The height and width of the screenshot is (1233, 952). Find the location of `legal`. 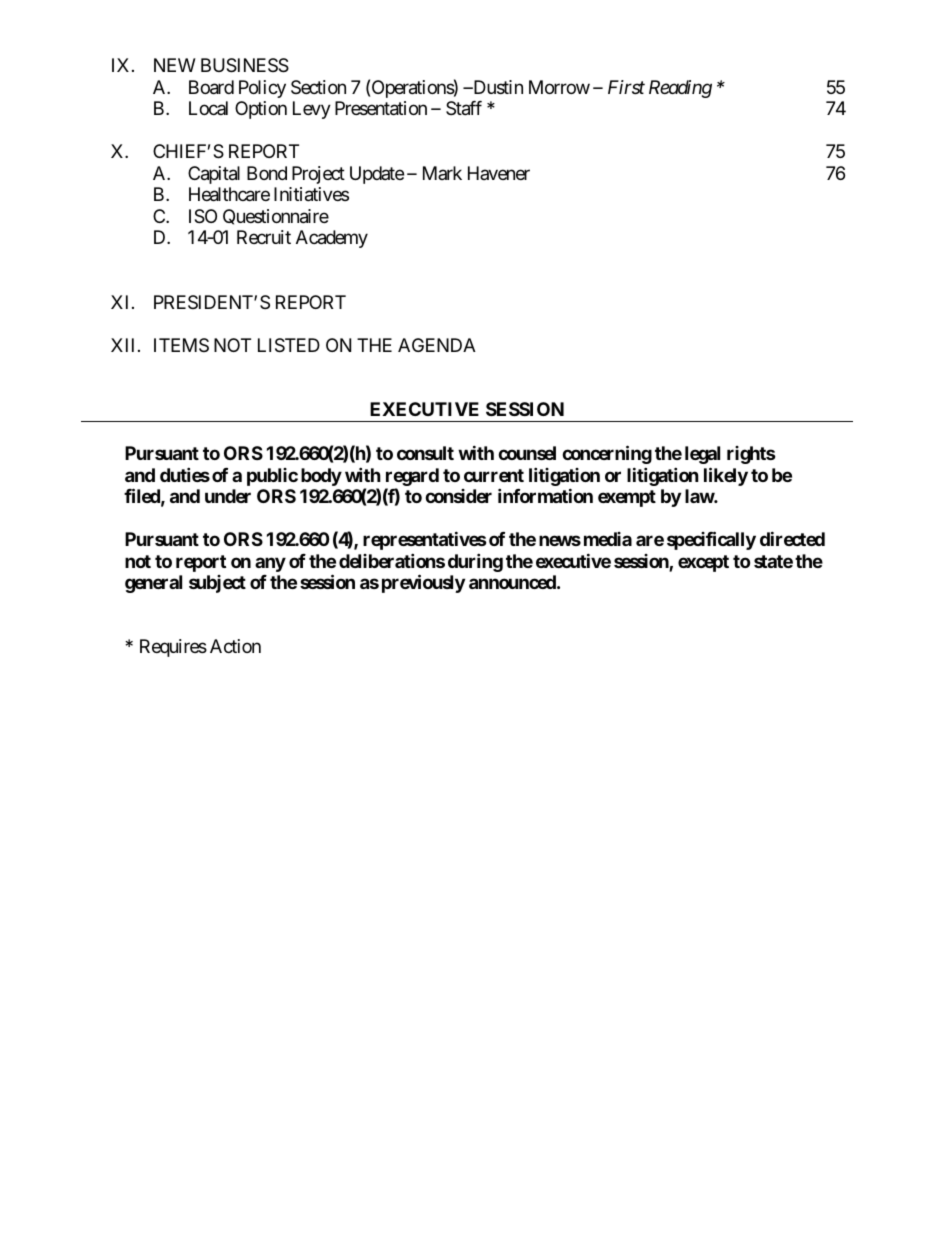

legal is located at coordinates (702, 455).
